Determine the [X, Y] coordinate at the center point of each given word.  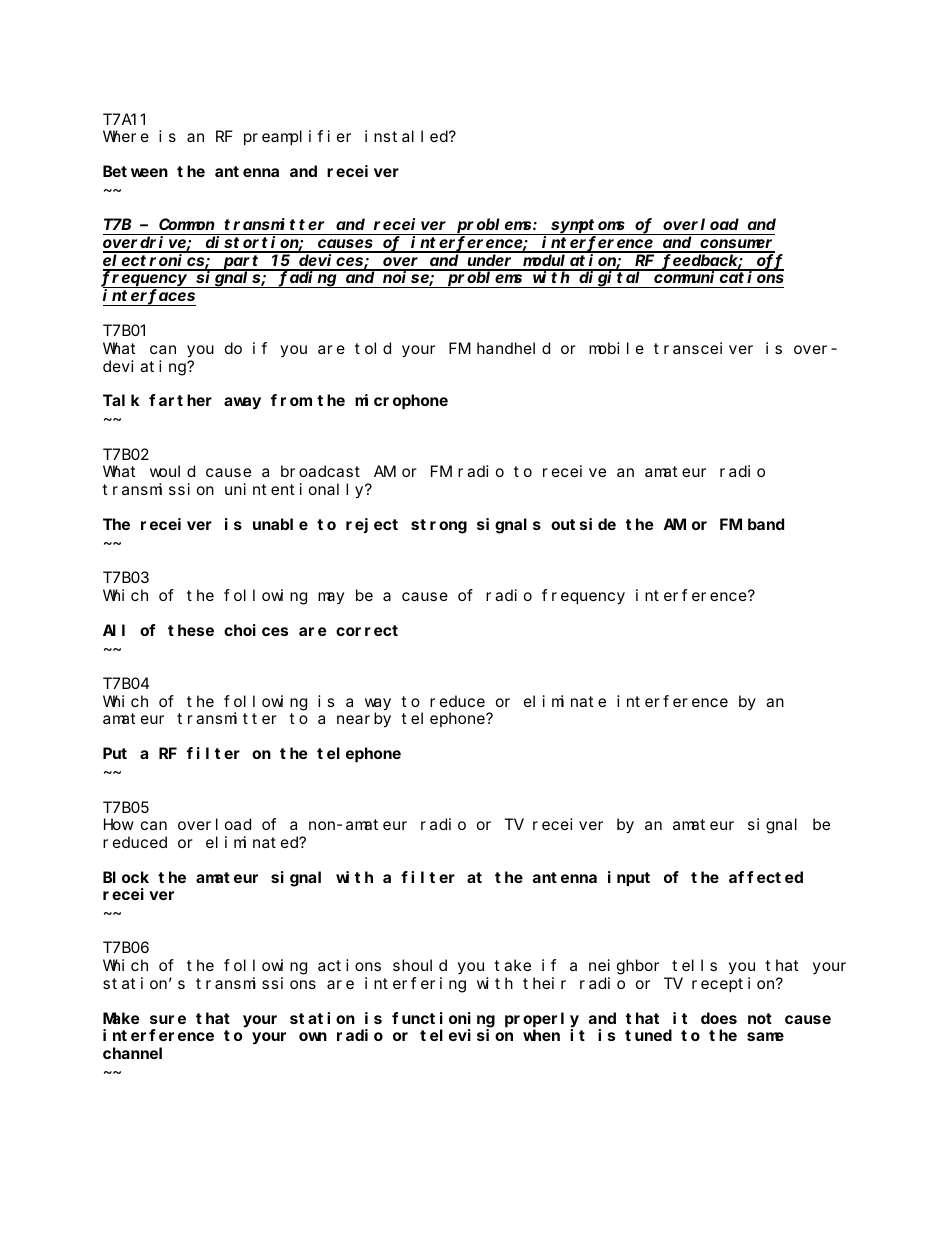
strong [439, 526]
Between [135, 172]
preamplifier [297, 138]
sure [168, 1019]
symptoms [588, 227]
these [191, 630]
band [766, 524]
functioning [443, 1020]
